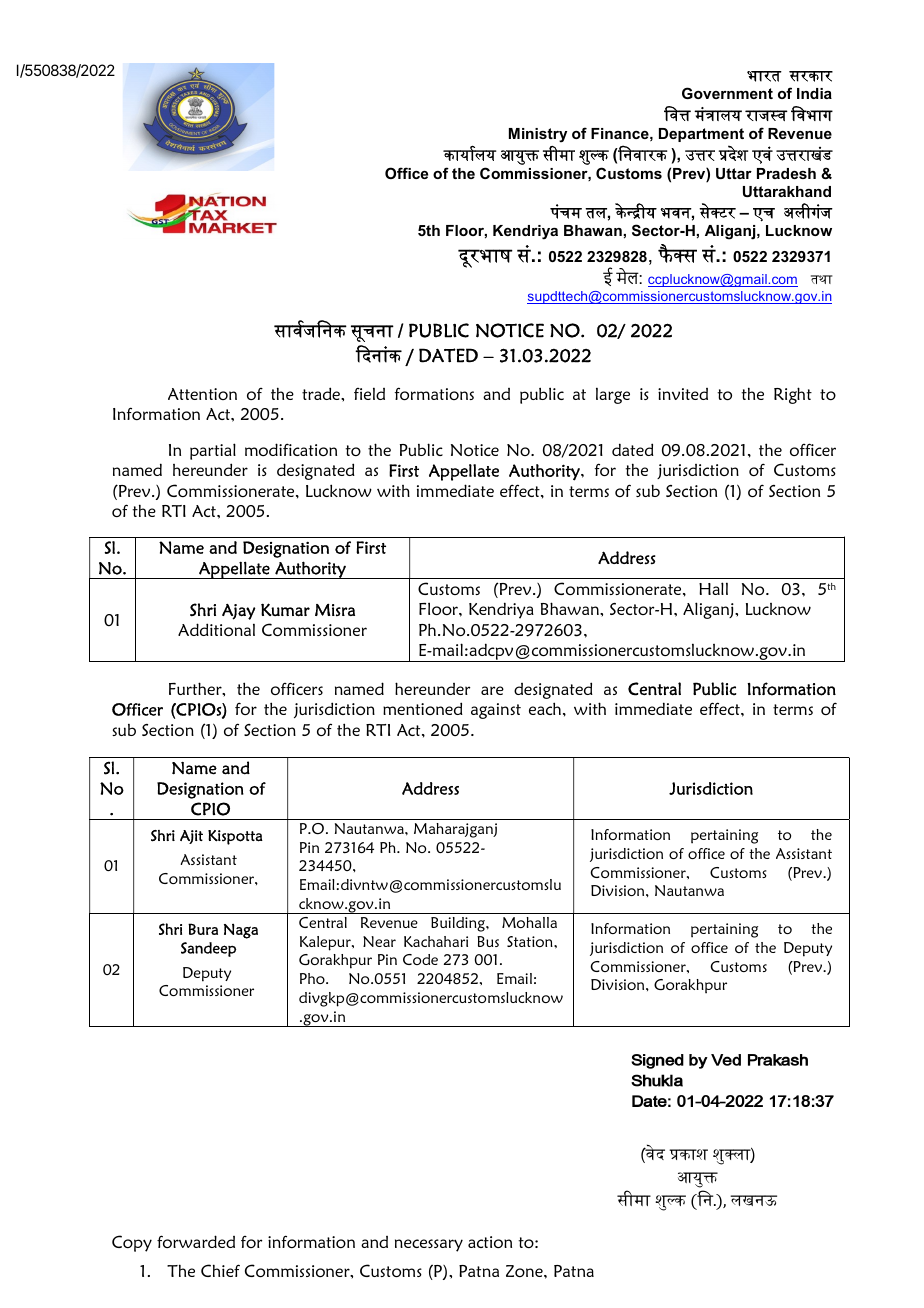 This page has width=924, height=1308. I want to click on Zone, so click(525, 1271).
